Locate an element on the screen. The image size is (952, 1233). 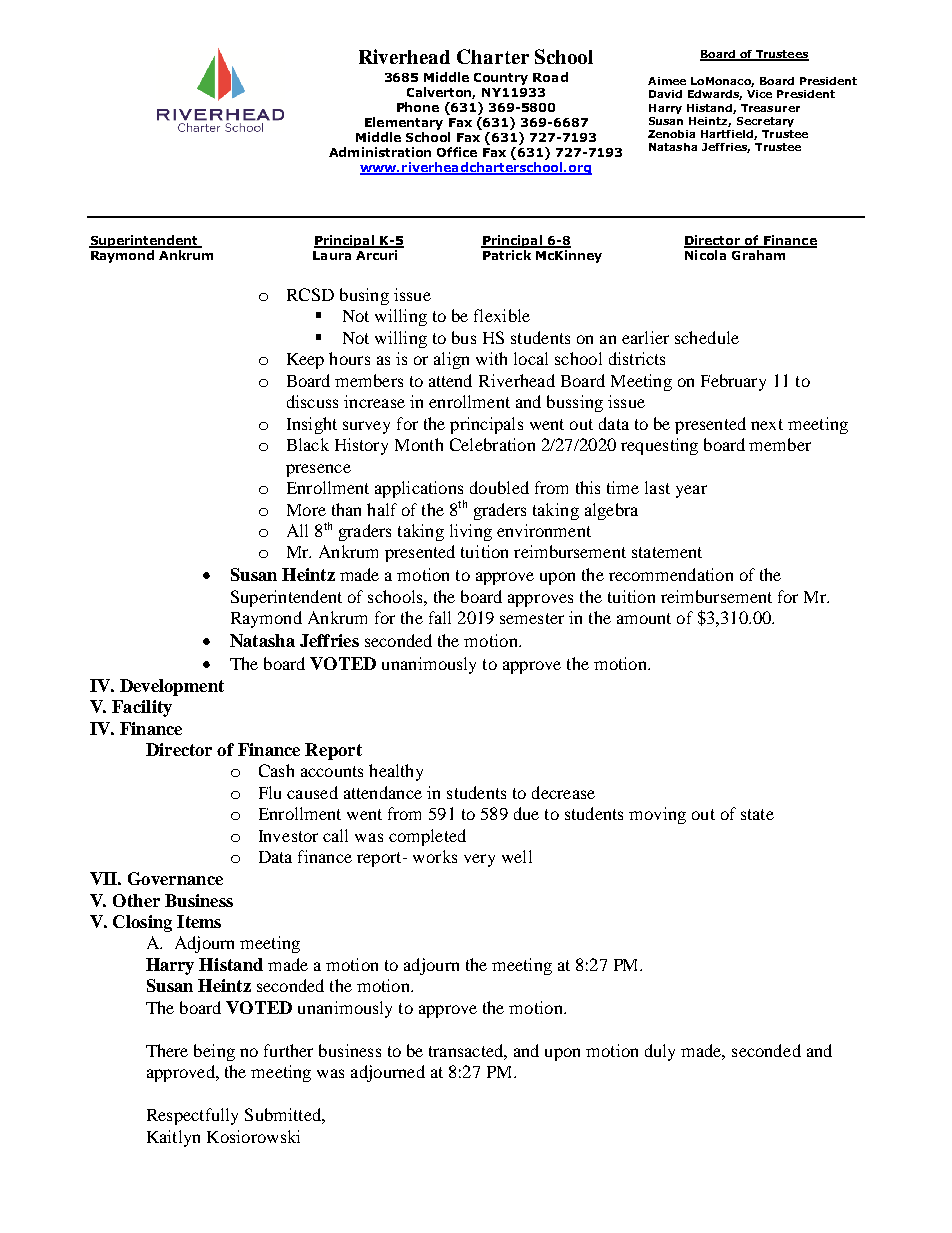
further is located at coordinates (288, 1050).
